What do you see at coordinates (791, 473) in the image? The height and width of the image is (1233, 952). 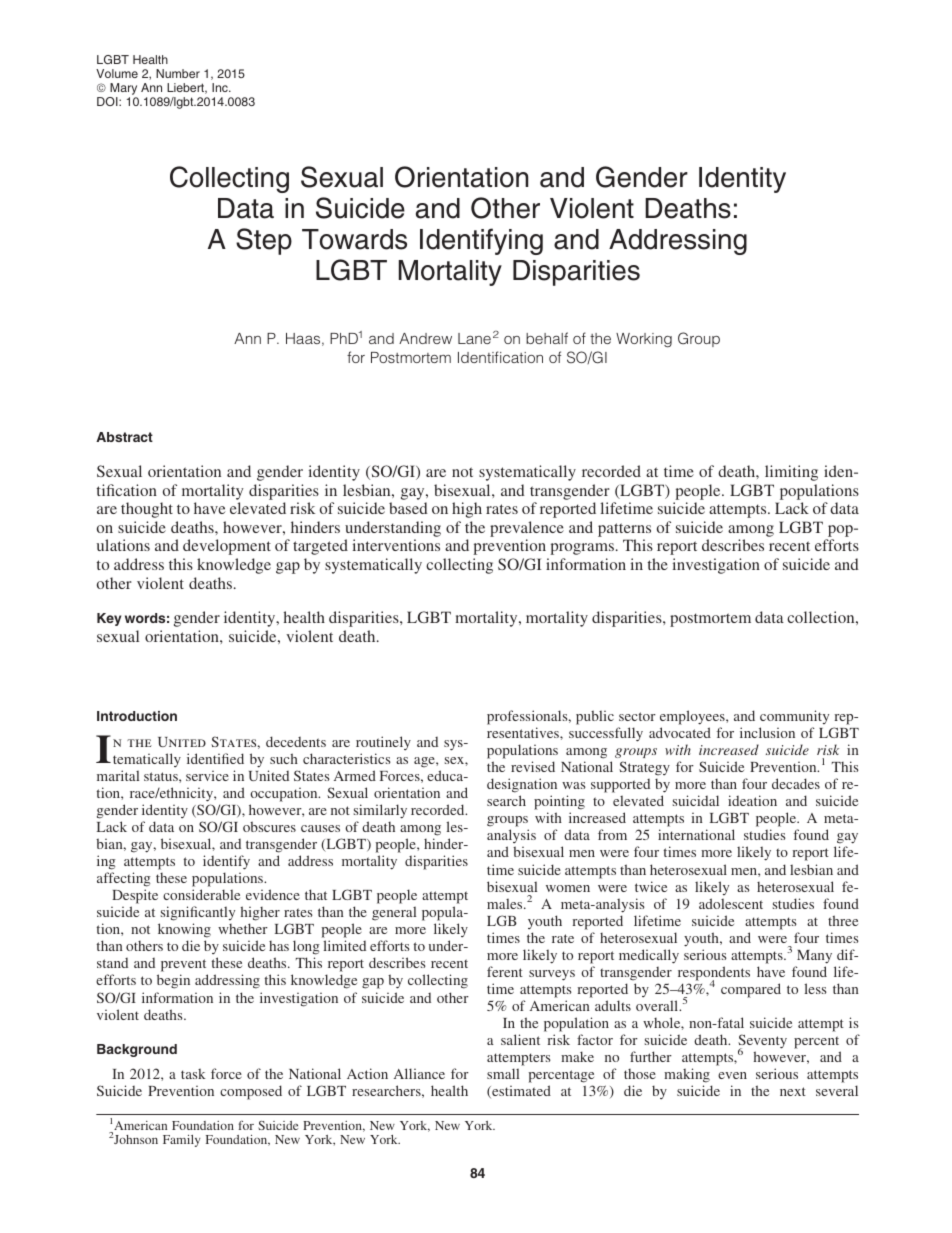 I see `limiting` at bounding box center [791, 473].
